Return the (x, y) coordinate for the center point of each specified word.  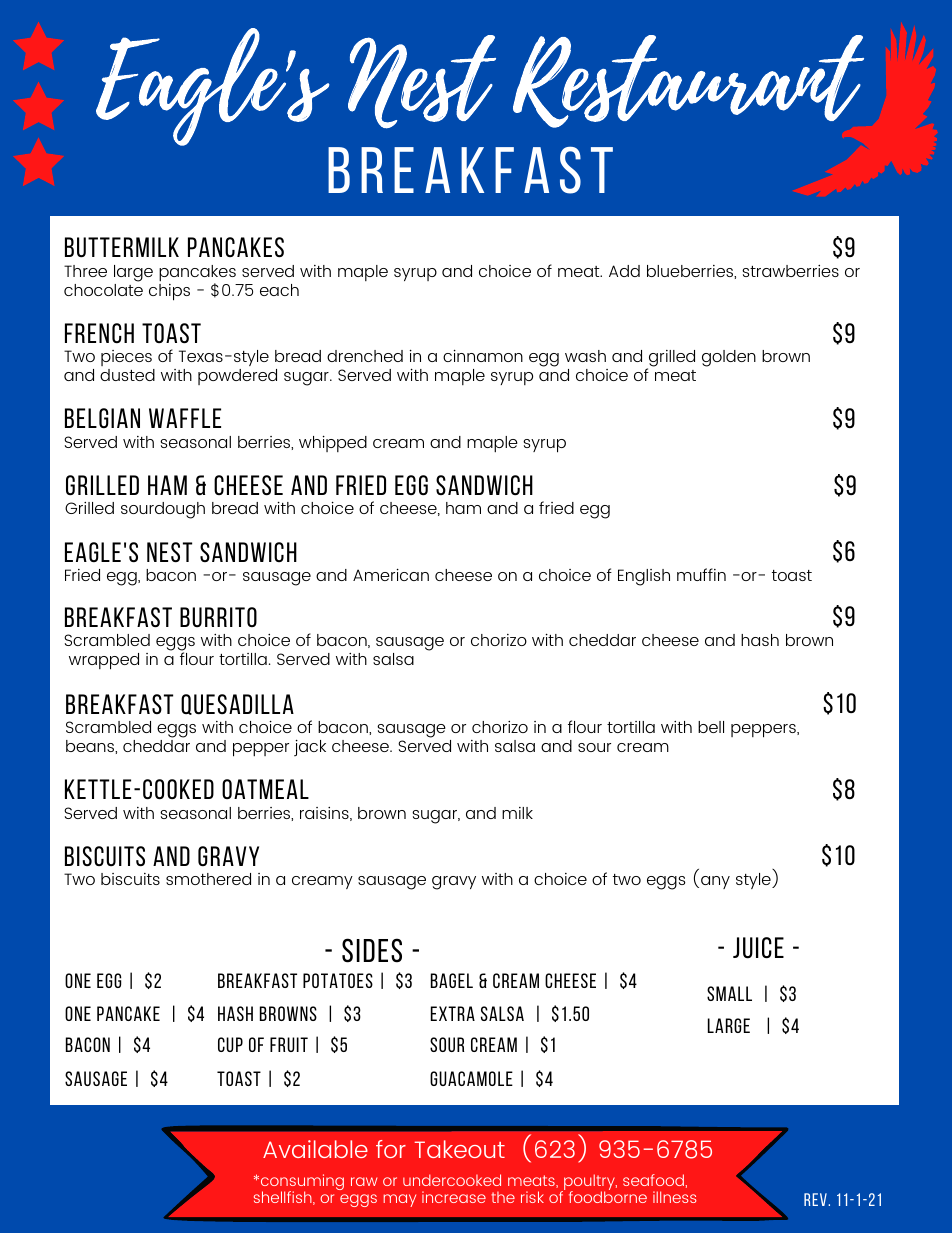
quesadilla (237, 704)
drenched (365, 356)
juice (758, 948)
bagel (452, 980)
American (391, 575)
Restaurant (688, 81)
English (644, 577)
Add (624, 271)
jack (310, 748)
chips (169, 292)
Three (85, 271)
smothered (208, 879)
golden (729, 358)
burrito (218, 617)
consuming (301, 1183)
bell (711, 727)
